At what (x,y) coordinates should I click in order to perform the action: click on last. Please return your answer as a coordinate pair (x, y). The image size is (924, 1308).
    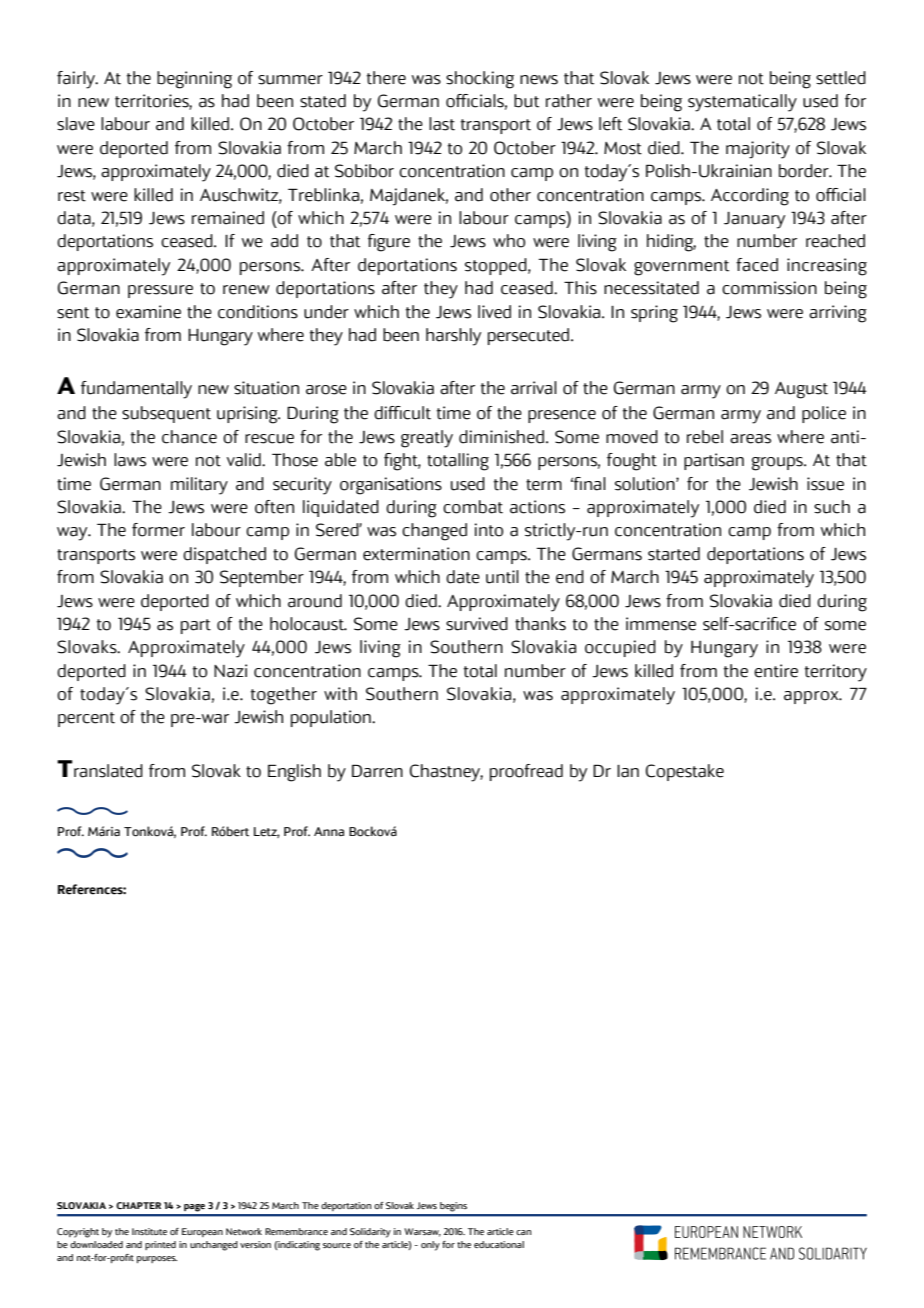
    Looking at the image, I should click on (442, 124).
